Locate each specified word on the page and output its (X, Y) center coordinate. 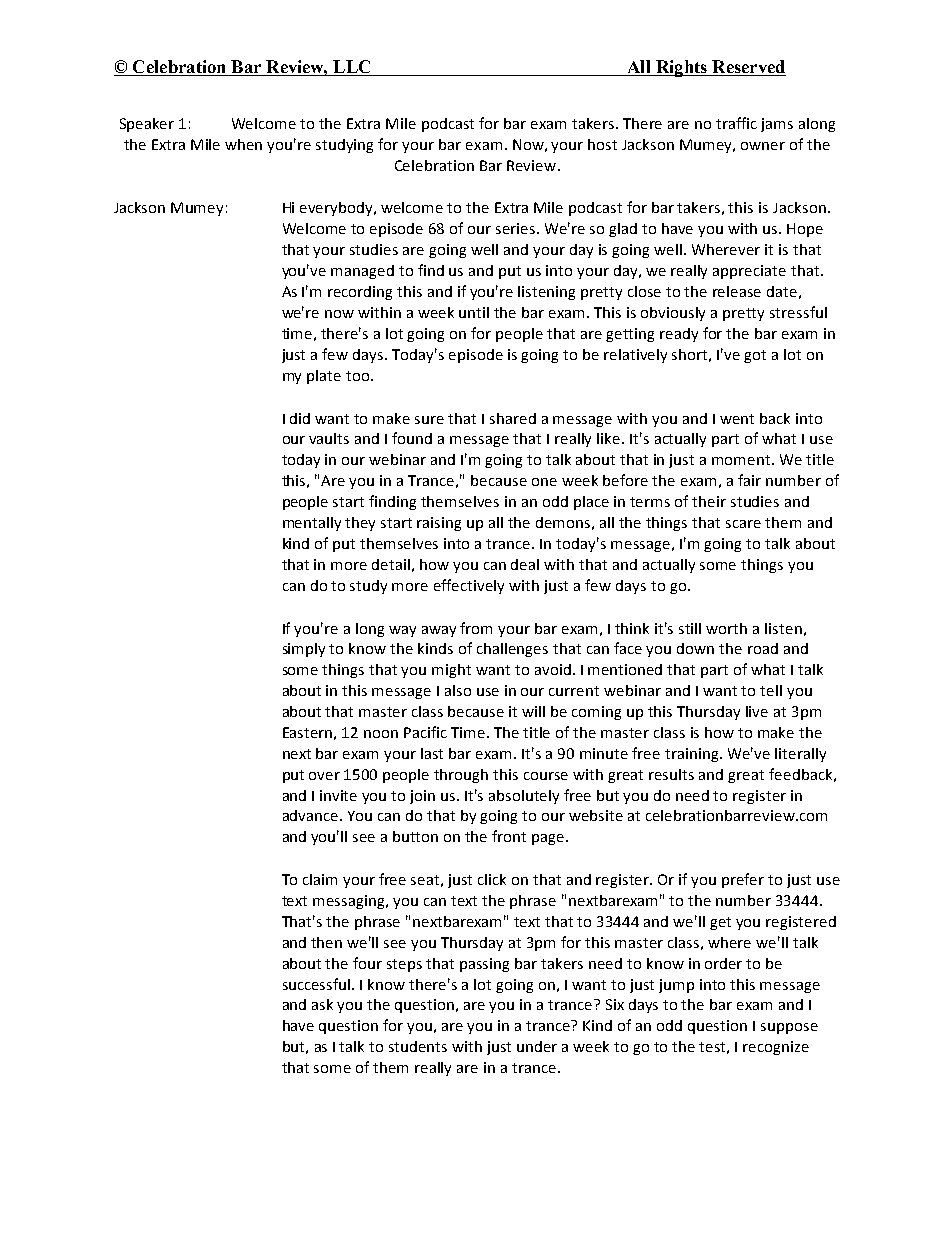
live (757, 711)
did (300, 418)
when (243, 144)
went (737, 419)
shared (513, 418)
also (458, 690)
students (418, 1046)
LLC (352, 68)
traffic (736, 123)
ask (322, 1004)
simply (304, 650)
